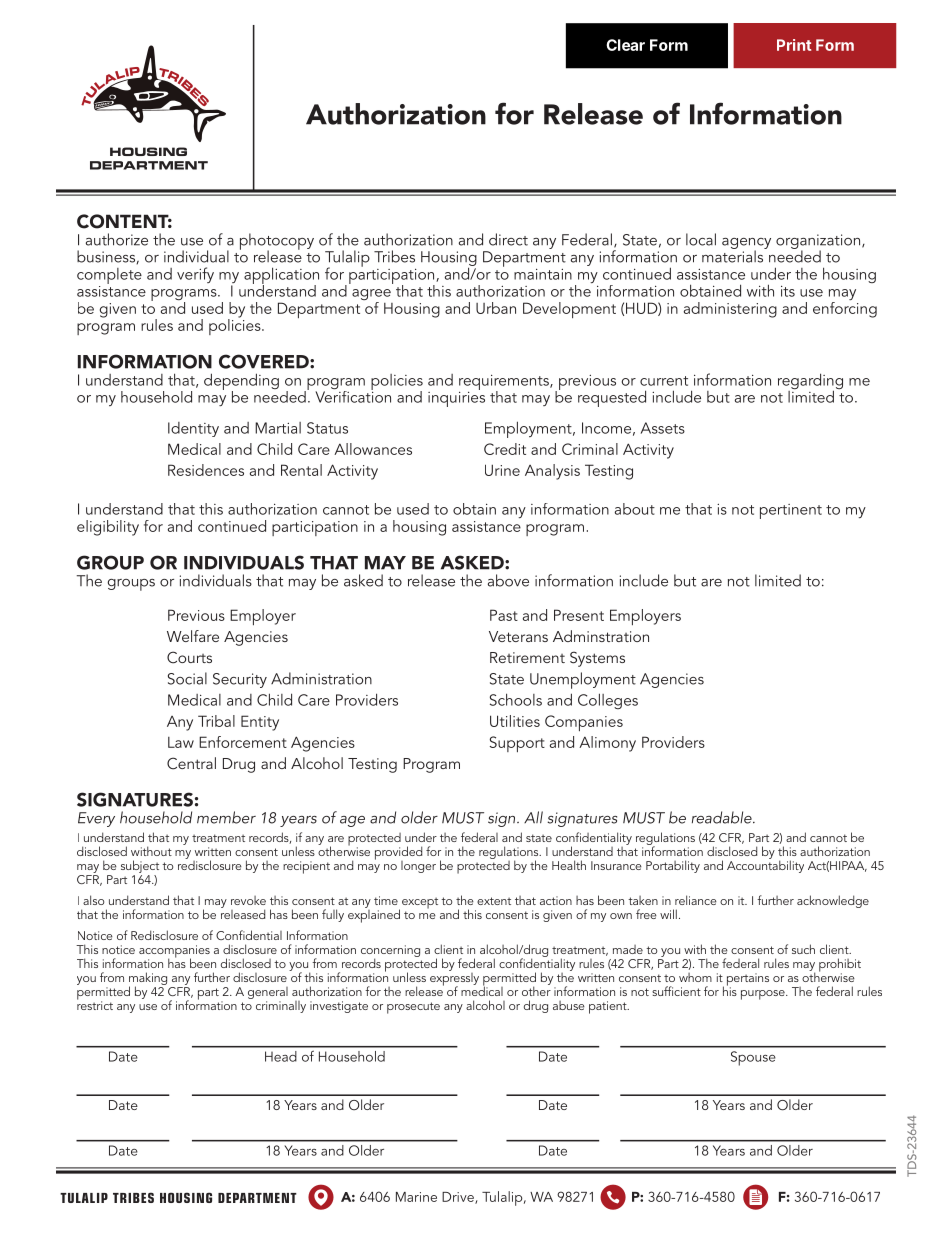 The image size is (952, 1233). What do you see at coordinates (601, 636) in the image?
I see `Adminstration` at bounding box center [601, 636].
